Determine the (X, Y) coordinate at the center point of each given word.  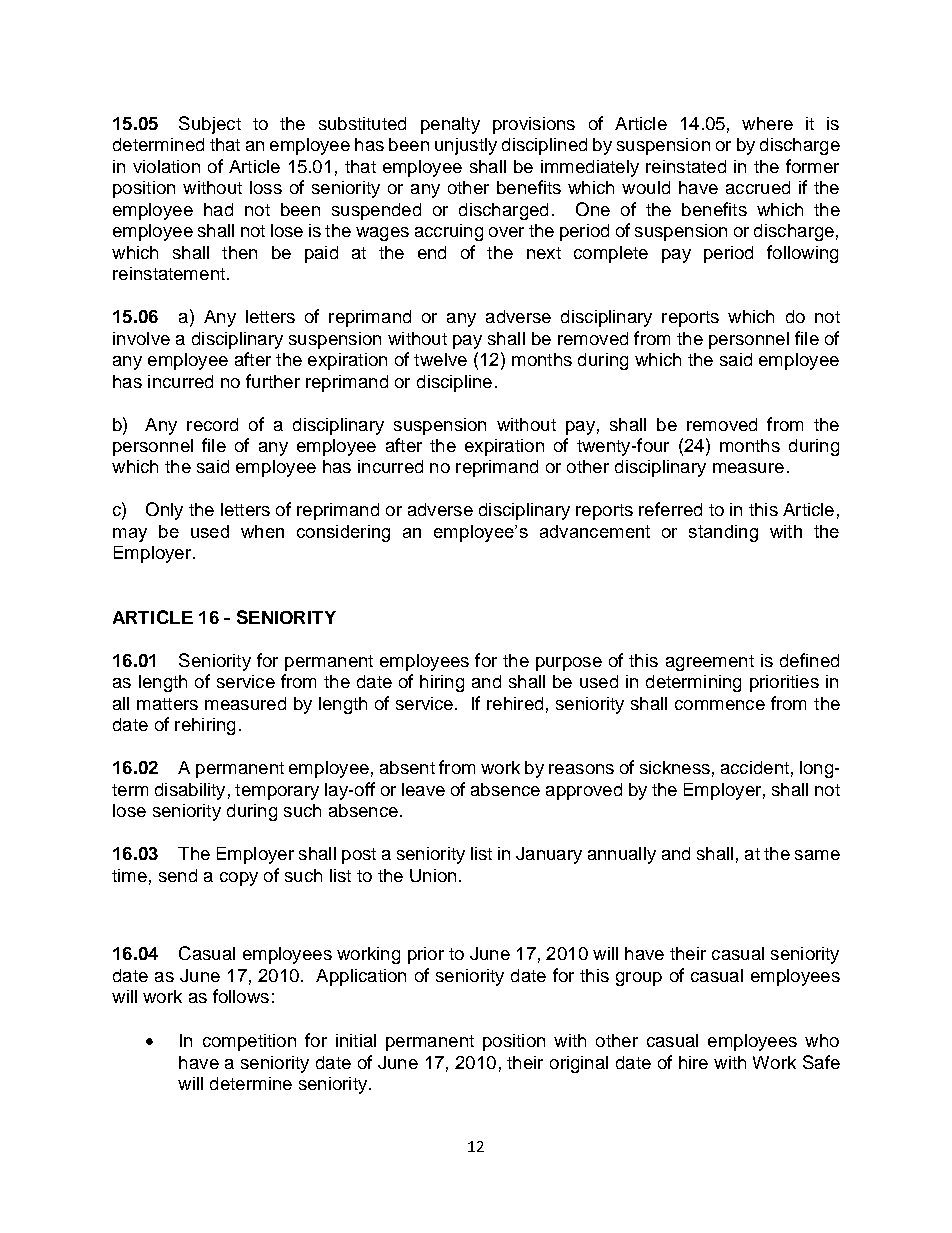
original (579, 1064)
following (802, 254)
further (273, 381)
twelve (440, 359)
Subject (210, 125)
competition (249, 1042)
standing (723, 533)
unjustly (466, 146)
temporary (277, 792)
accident (755, 767)
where (767, 123)
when (262, 531)
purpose (569, 664)
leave (423, 789)
